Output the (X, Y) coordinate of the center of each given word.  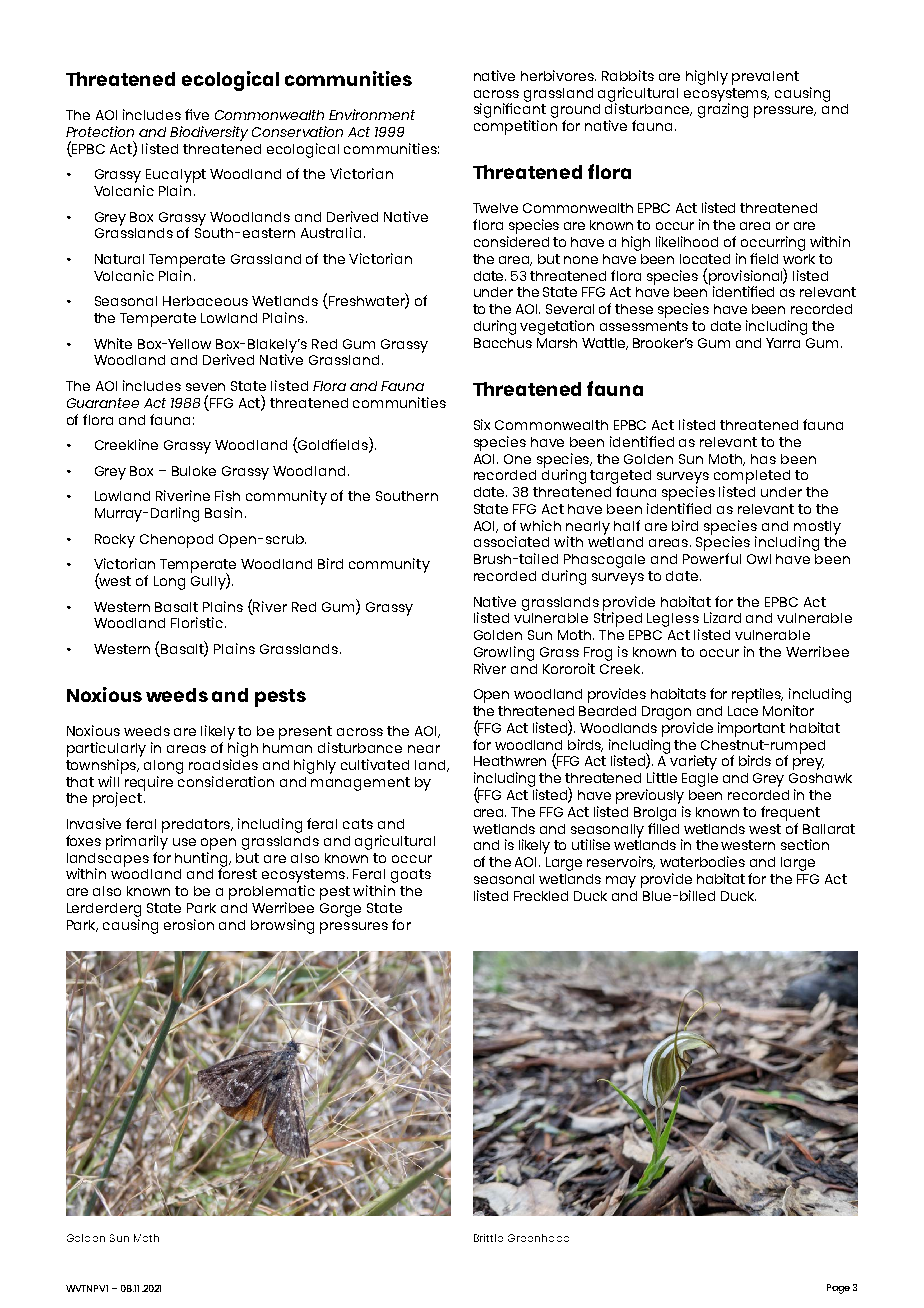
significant (510, 111)
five (197, 114)
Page (838, 1289)
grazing (723, 109)
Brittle (488, 1238)
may (621, 882)
